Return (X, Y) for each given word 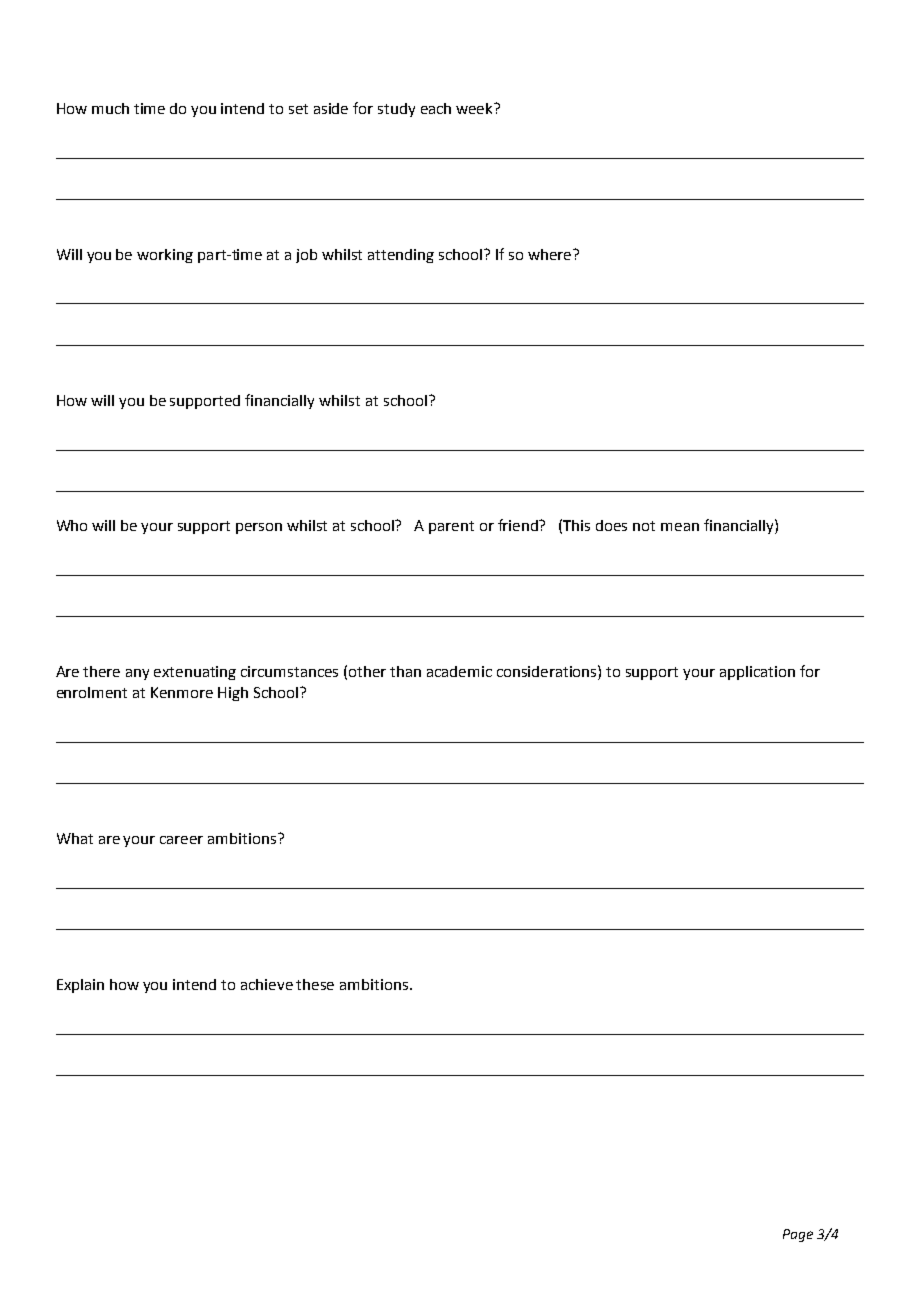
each (436, 108)
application (757, 673)
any (137, 674)
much (110, 108)
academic (459, 671)
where (551, 254)
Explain (80, 986)
